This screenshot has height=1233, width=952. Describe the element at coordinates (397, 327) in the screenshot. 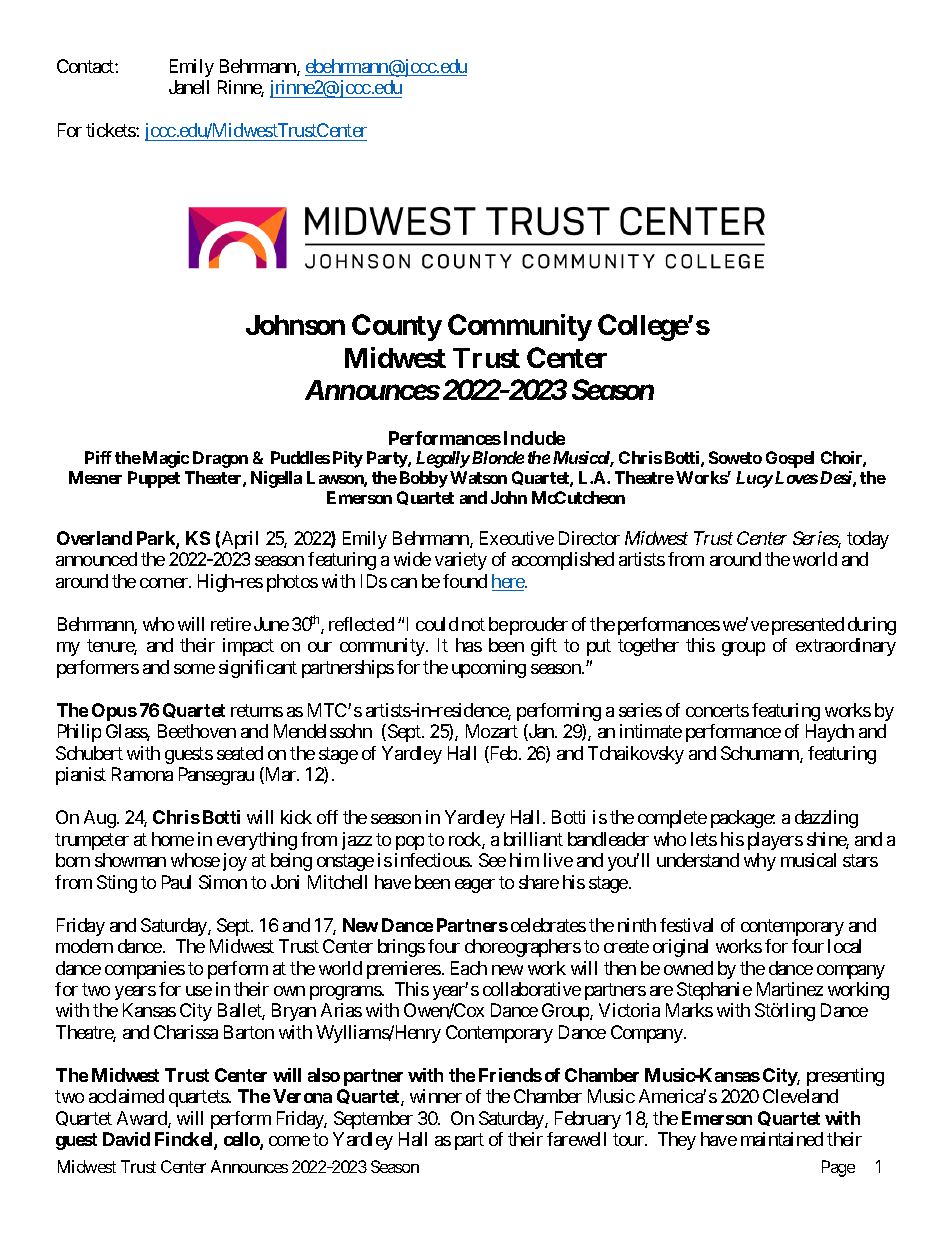

I see `County` at that location.
